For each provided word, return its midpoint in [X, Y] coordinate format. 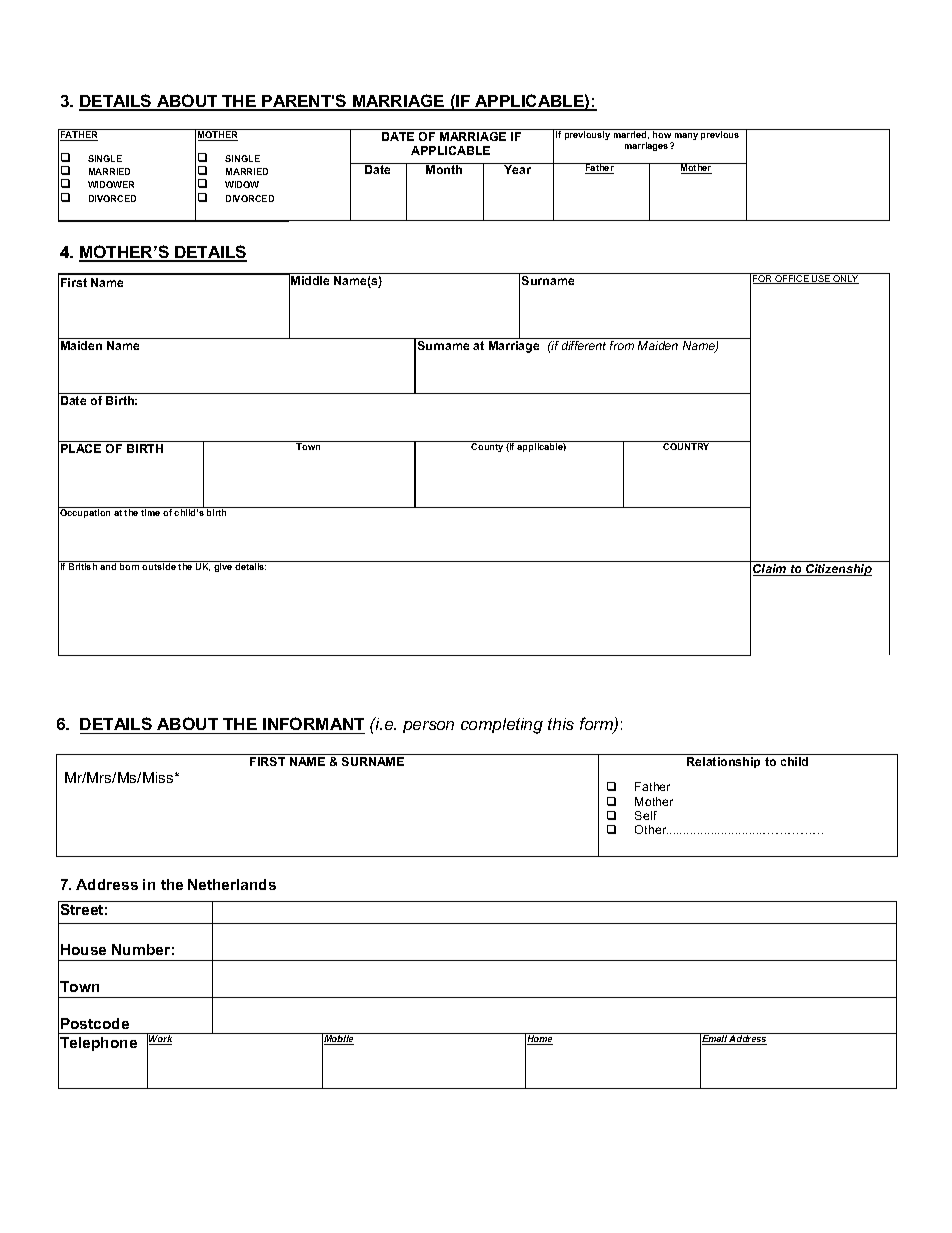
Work [161, 1039]
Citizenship [838, 570]
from [622, 345]
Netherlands [232, 884]
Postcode [95, 1023]
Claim [771, 570]
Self [646, 815]
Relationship [723, 762]
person [428, 727]
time [151, 511]
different [584, 345]
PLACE [81, 448]
